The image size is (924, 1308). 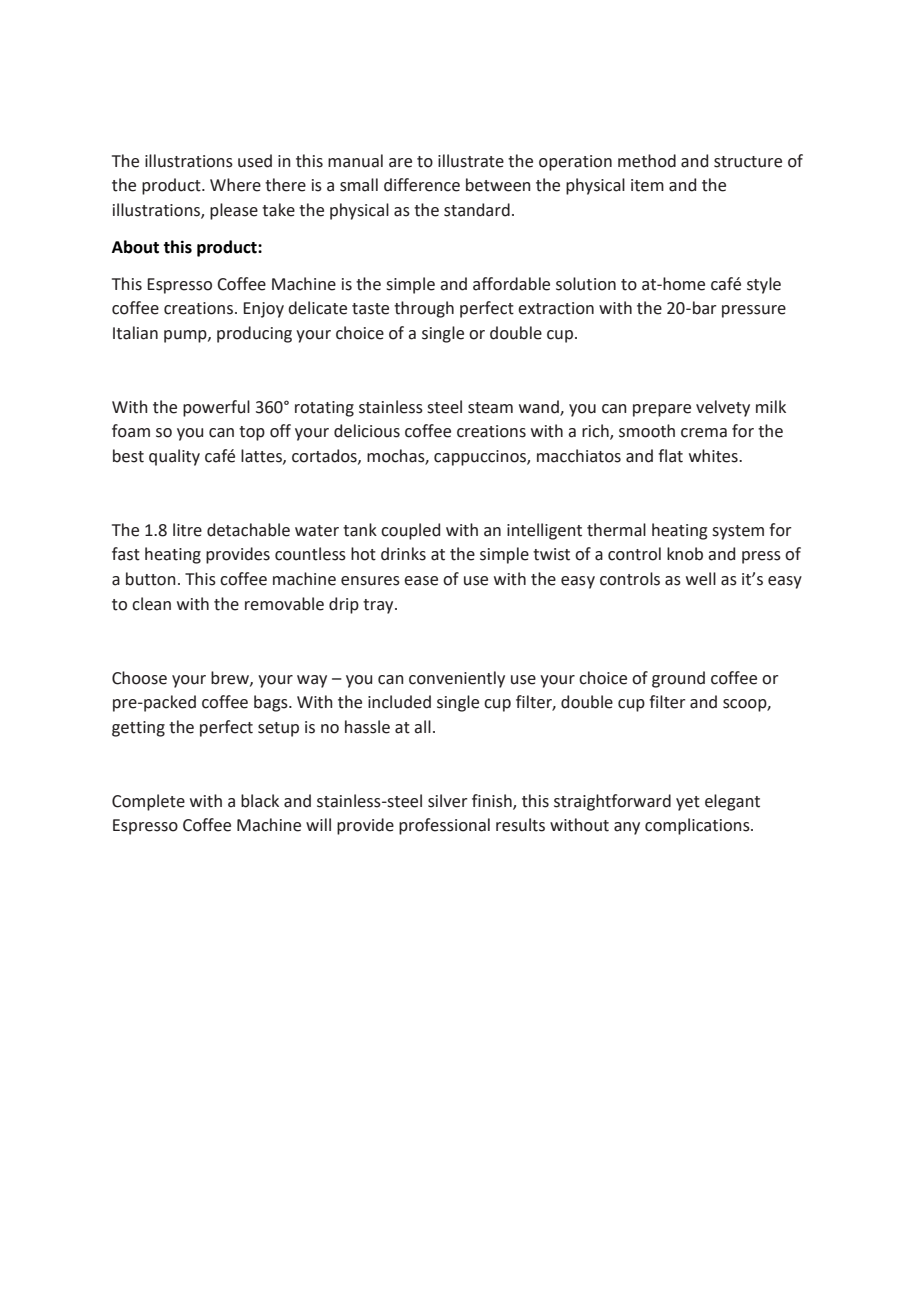 What do you see at coordinates (235, 185) in the document?
I see `Where` at bounding box center [235, 185].
